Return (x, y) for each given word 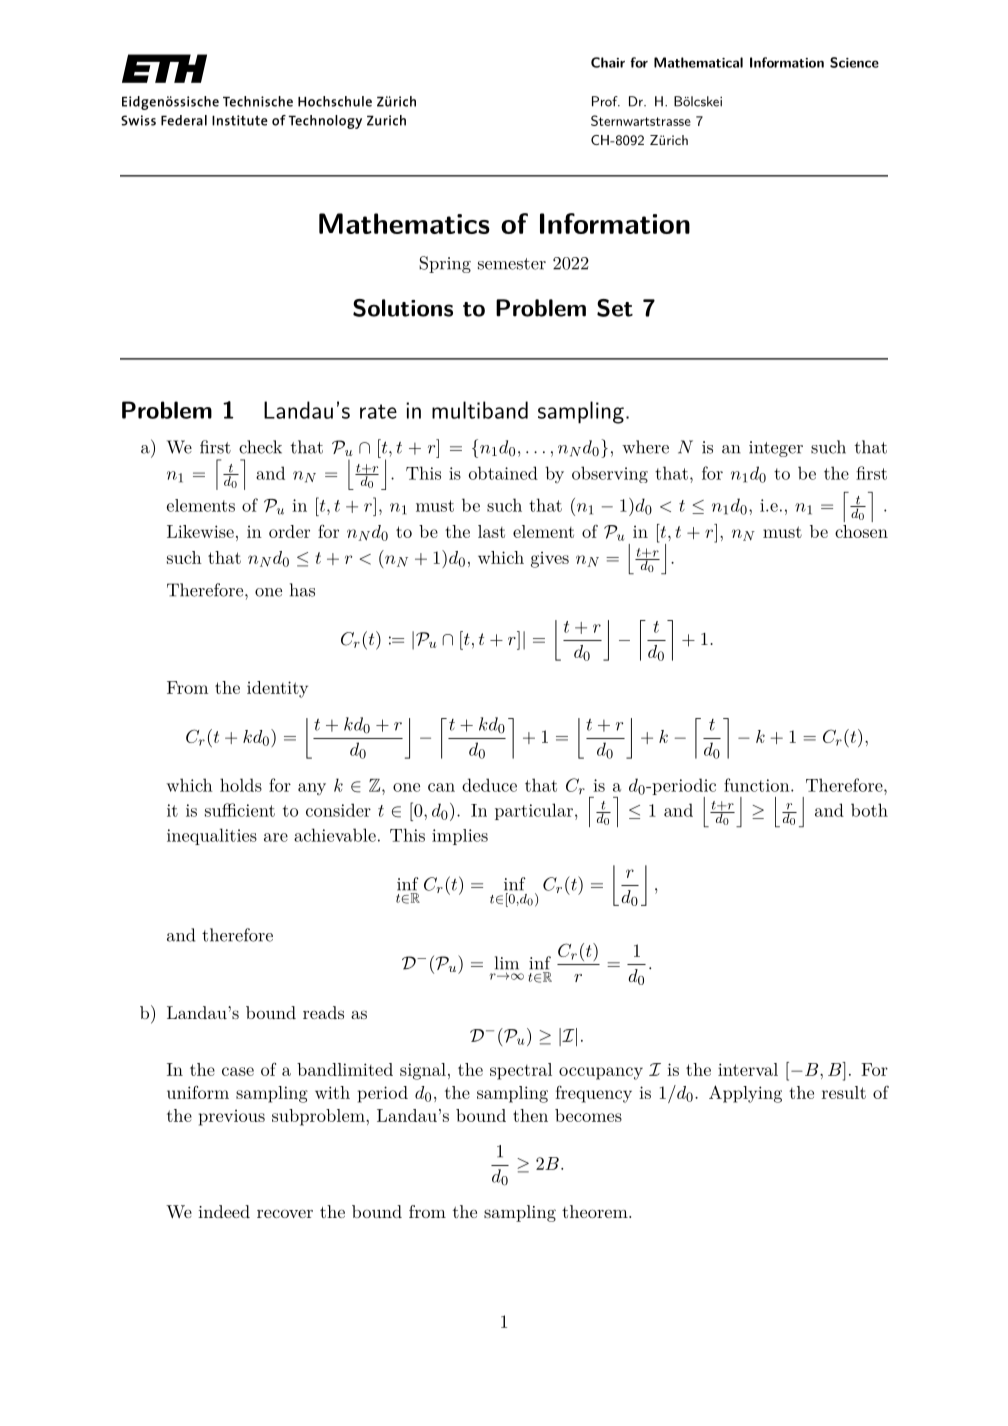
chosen (861, 531)
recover (285, 1213)
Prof (606, 101)
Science (854, 62)
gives (550, 559)
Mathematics (404, 223)
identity (277, 689)
